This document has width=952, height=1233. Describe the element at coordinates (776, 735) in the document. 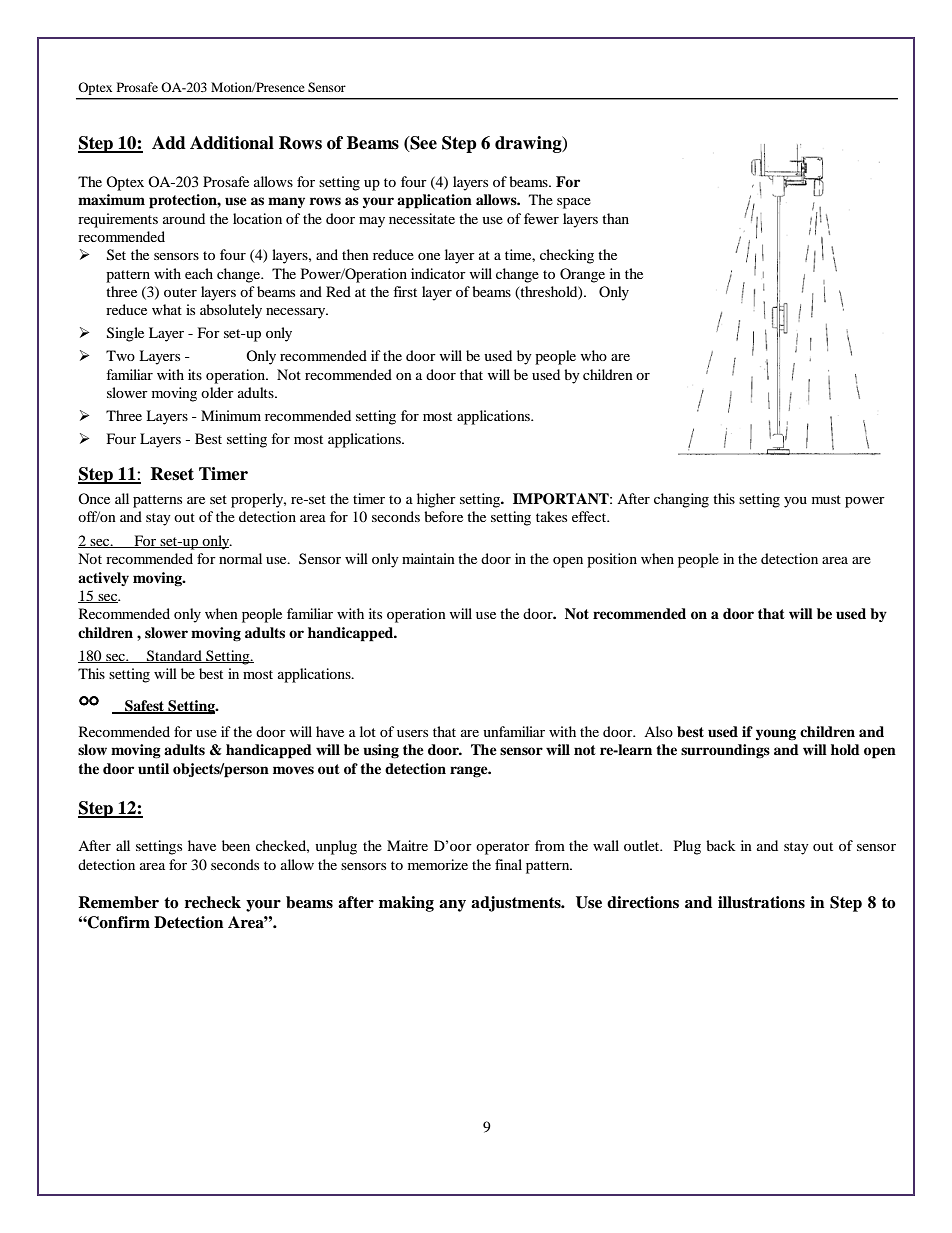

I see `young` at that location.
